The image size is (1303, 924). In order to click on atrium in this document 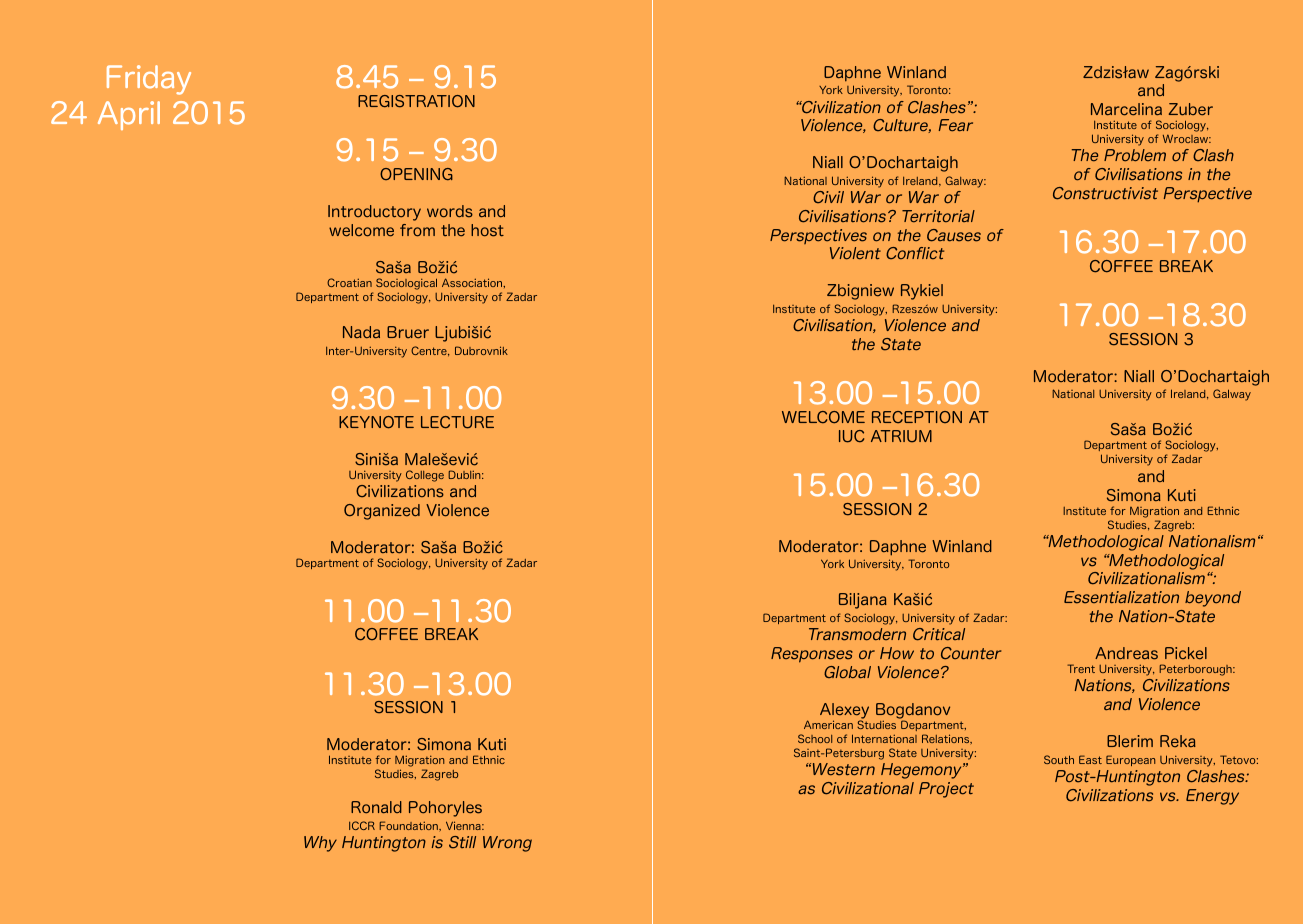, I will do `click(901, 436)`.
